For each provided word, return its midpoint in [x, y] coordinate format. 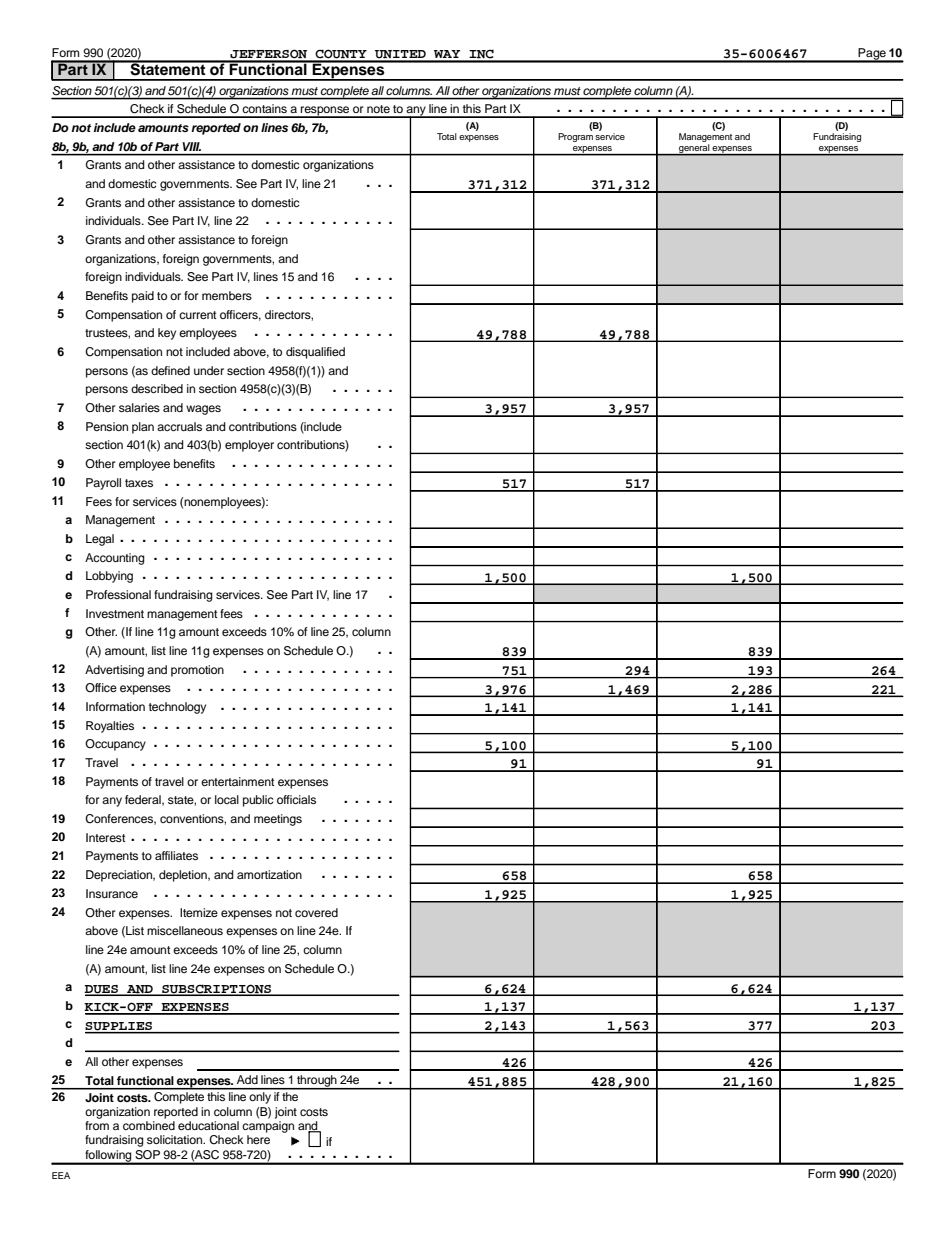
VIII [192, 146]
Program [575, 137]
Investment [115, 613]
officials [296, 799]
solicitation [176, 1139]
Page [872, 55]
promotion [197, 671]
